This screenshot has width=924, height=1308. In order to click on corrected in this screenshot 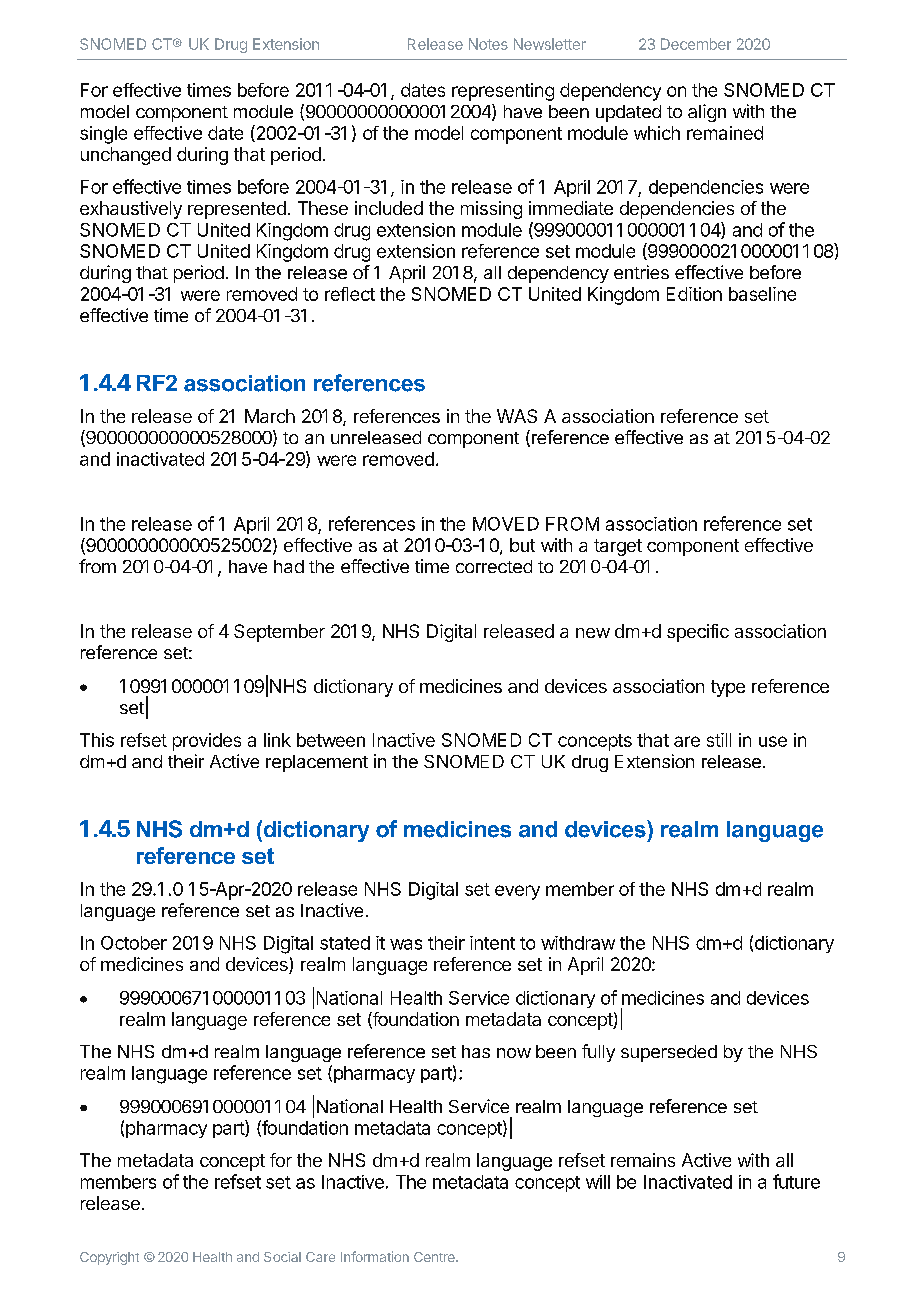, I will do `click(494, 566)`.
